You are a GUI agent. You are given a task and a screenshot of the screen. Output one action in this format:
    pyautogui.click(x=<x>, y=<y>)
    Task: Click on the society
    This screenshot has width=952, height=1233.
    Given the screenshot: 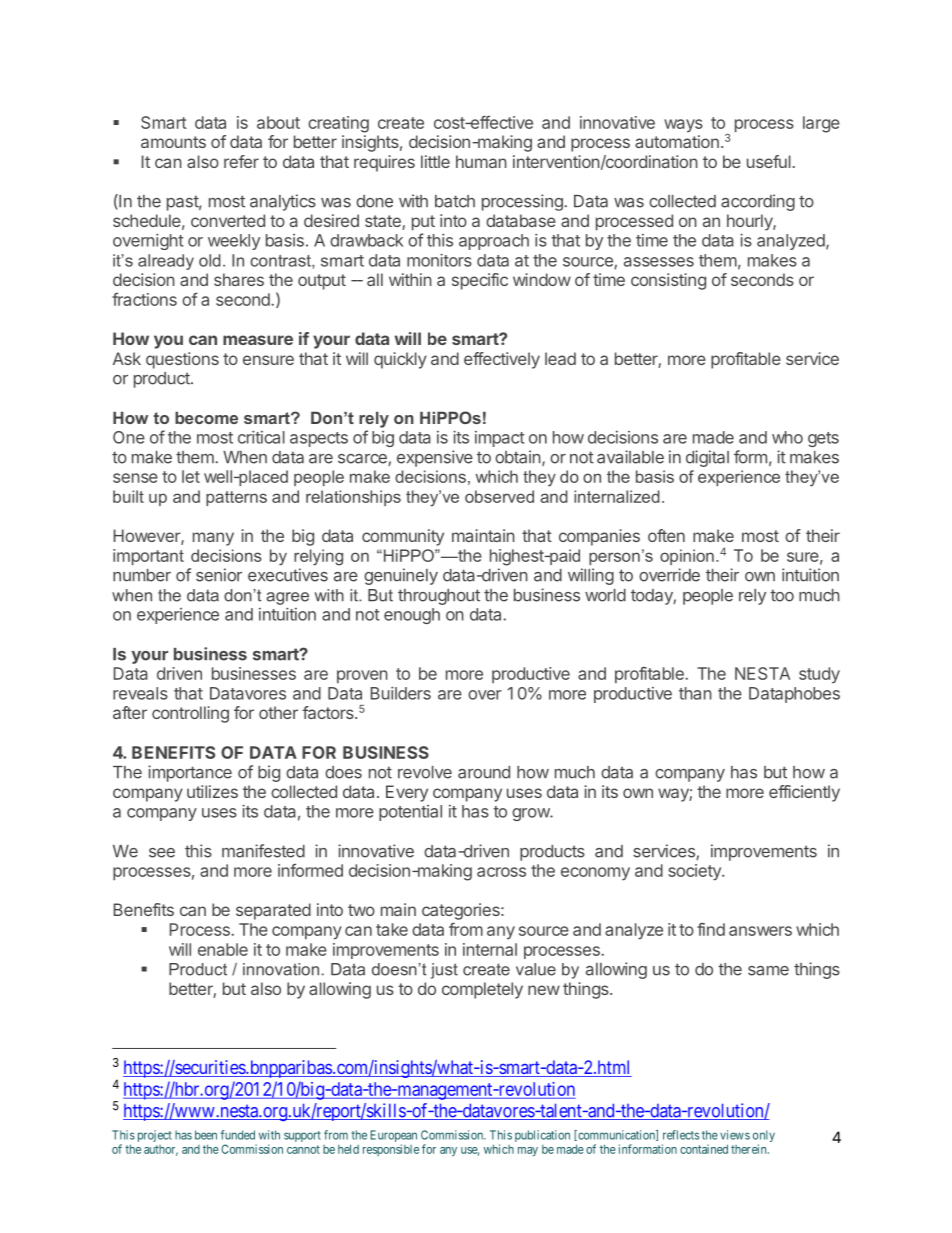 What is the action you would take?
    pyautogui.click(x=695, y=872)
